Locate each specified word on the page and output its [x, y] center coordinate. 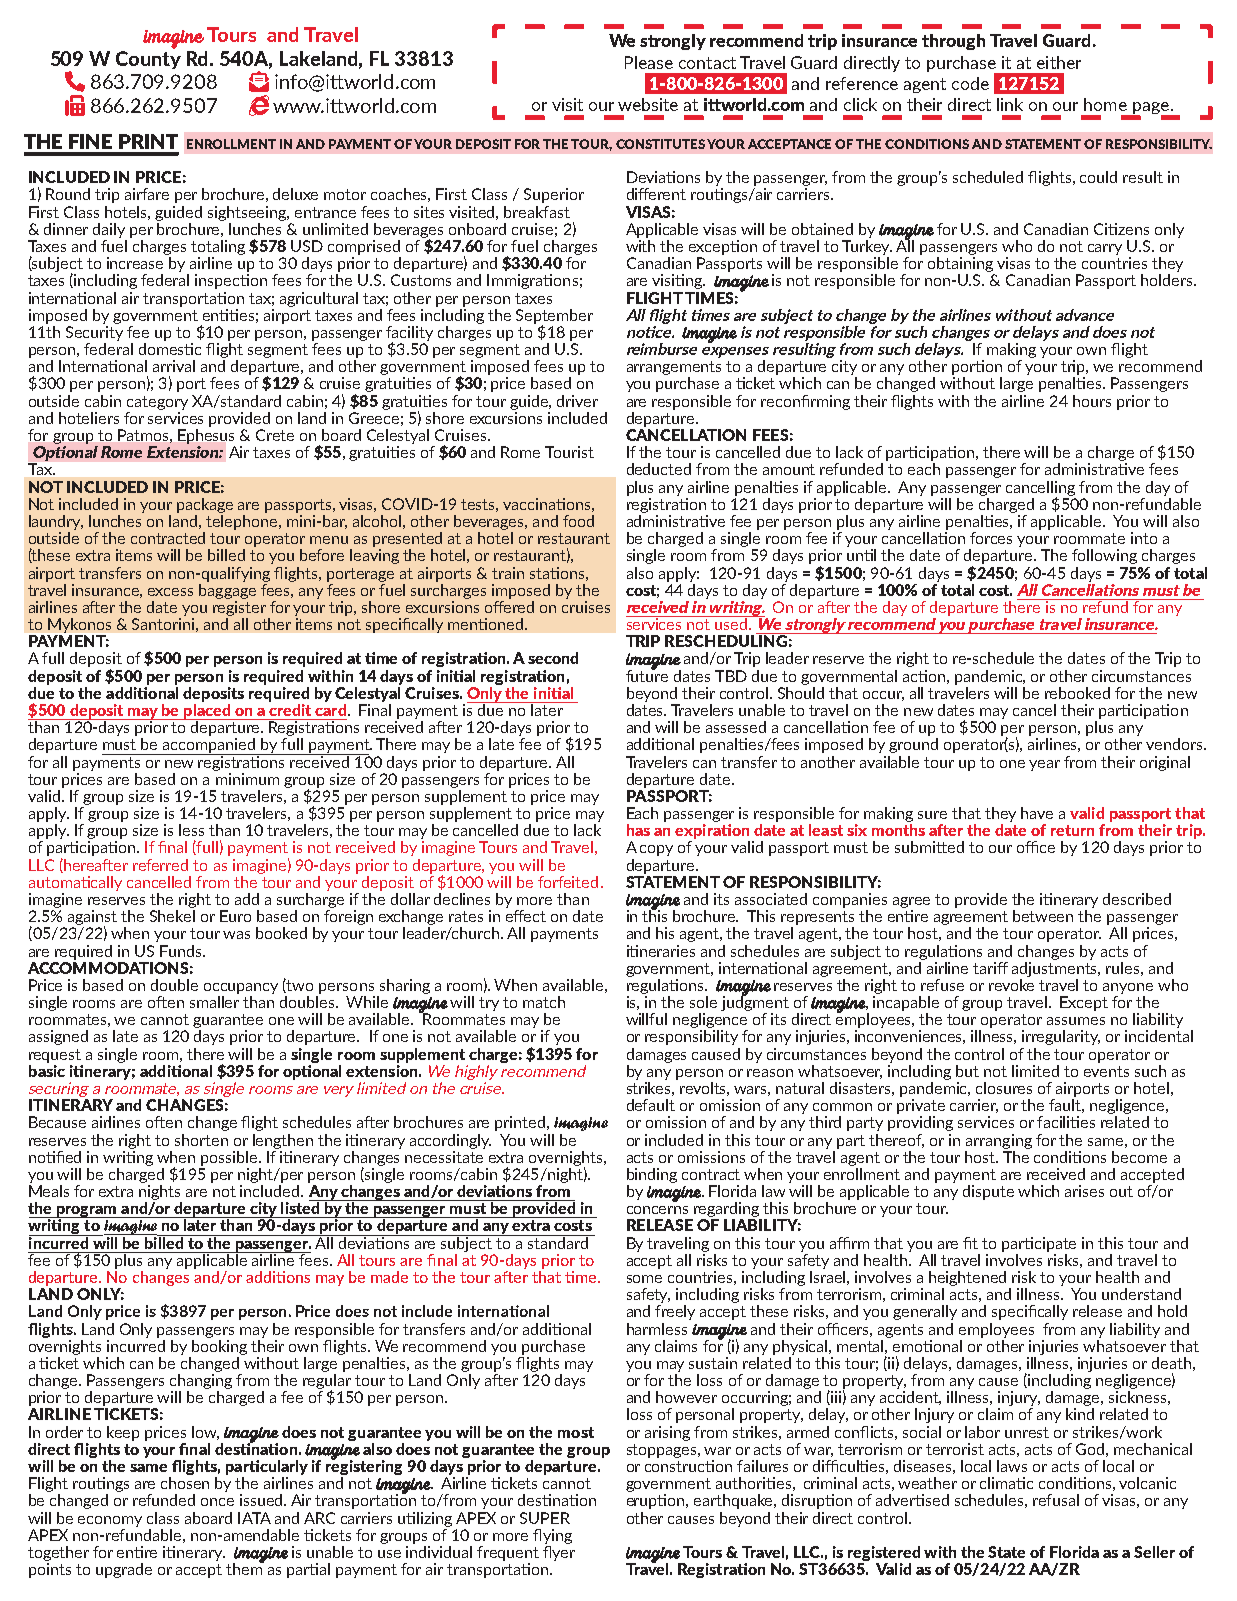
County [148, 60]
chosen [185, 1483]
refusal [1056, 1500]
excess [170, 592]
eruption [657, 1501]
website [648, 104]
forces [991, 538]
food [578, 521]
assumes [1076, 1021]
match [544, 1002]
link [1010, 104]
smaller [214, 1000]
